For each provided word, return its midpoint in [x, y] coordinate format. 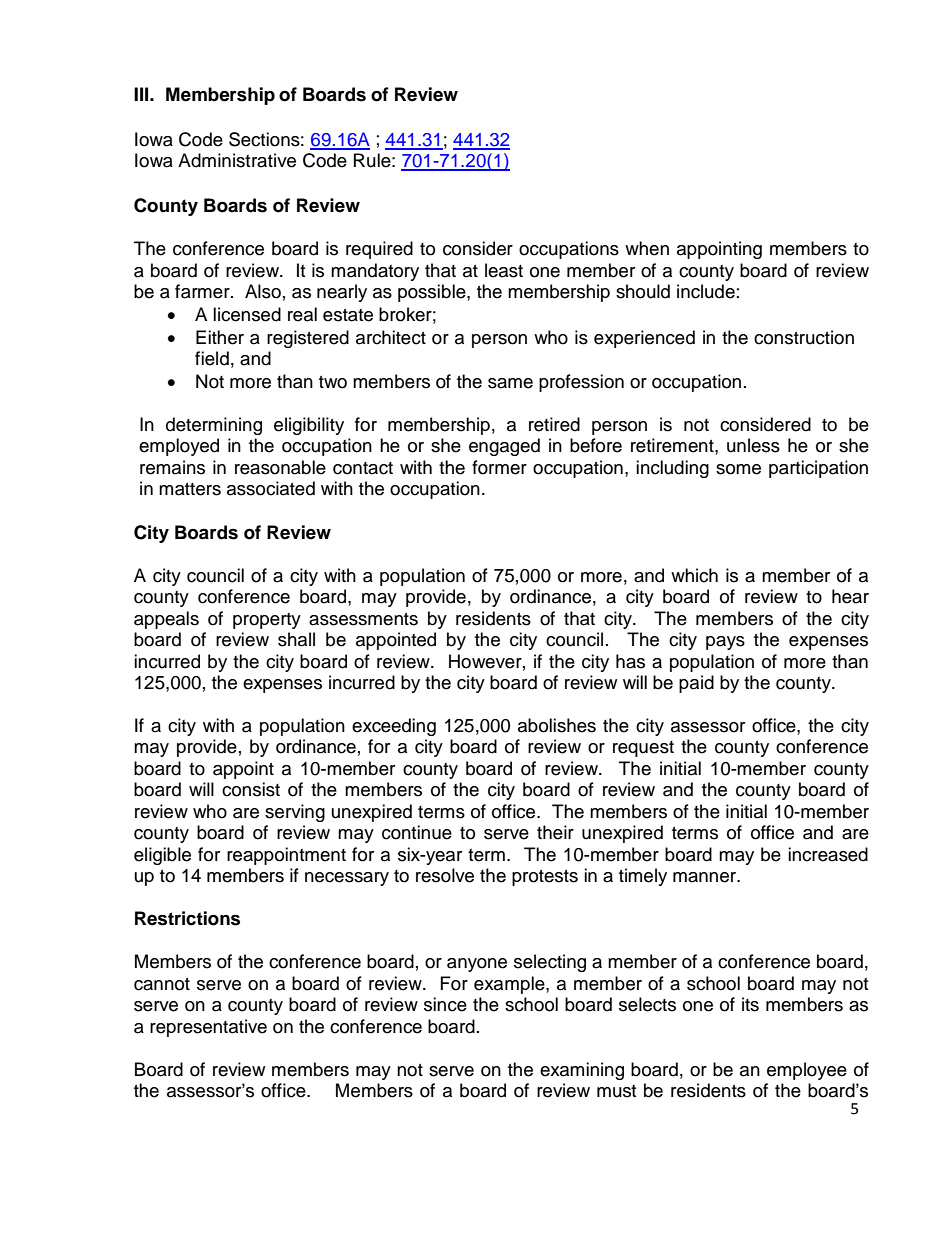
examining [582, 1071]
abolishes [557, 725]
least [504, 270]
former [499, 467]
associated [271, 488]
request [643, 749]
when [647, 248]
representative [208, 1028]
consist [251, 789]
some [738, 469]
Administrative [237, 160]
